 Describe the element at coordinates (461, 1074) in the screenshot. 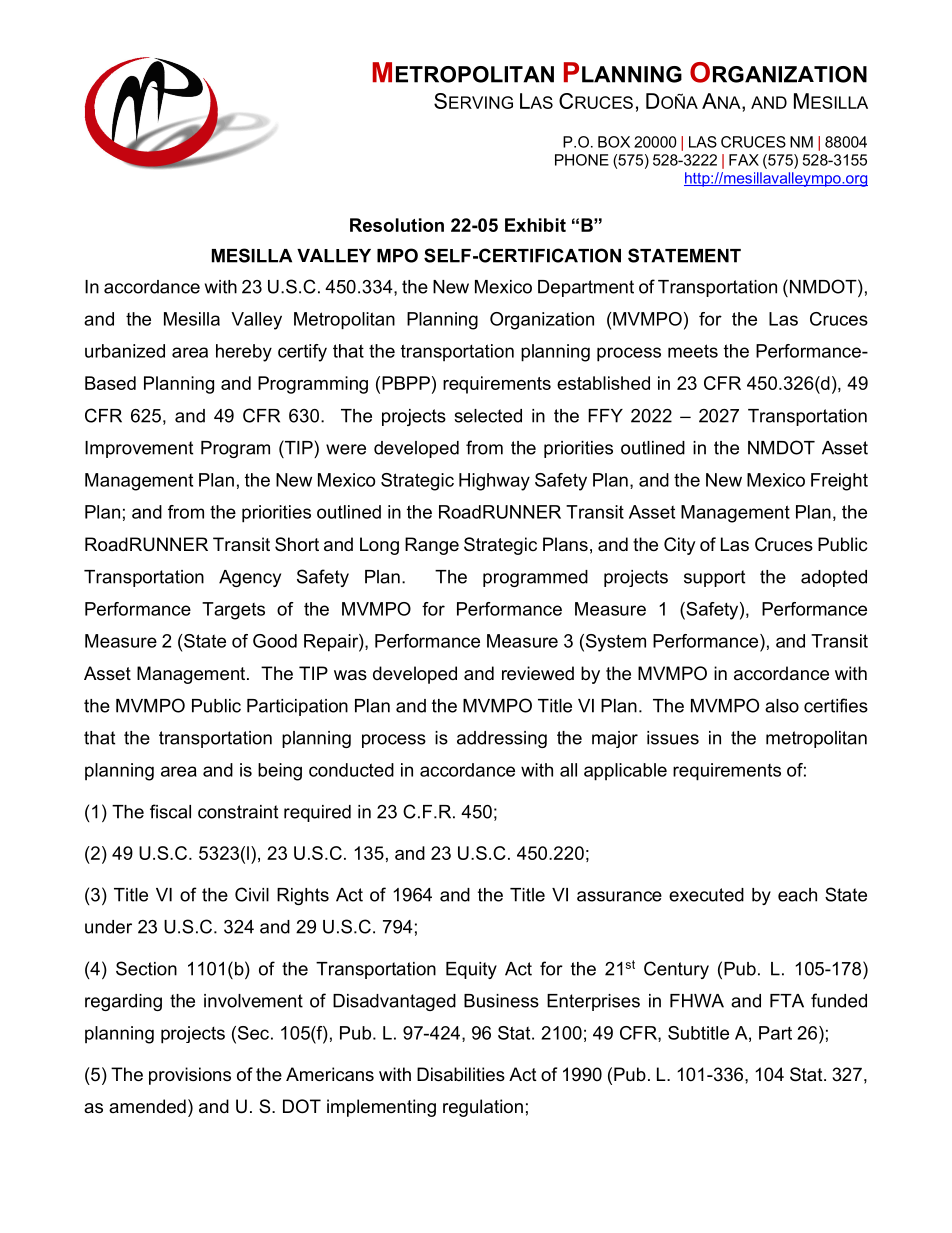

I see `Disabilities` at that location.
